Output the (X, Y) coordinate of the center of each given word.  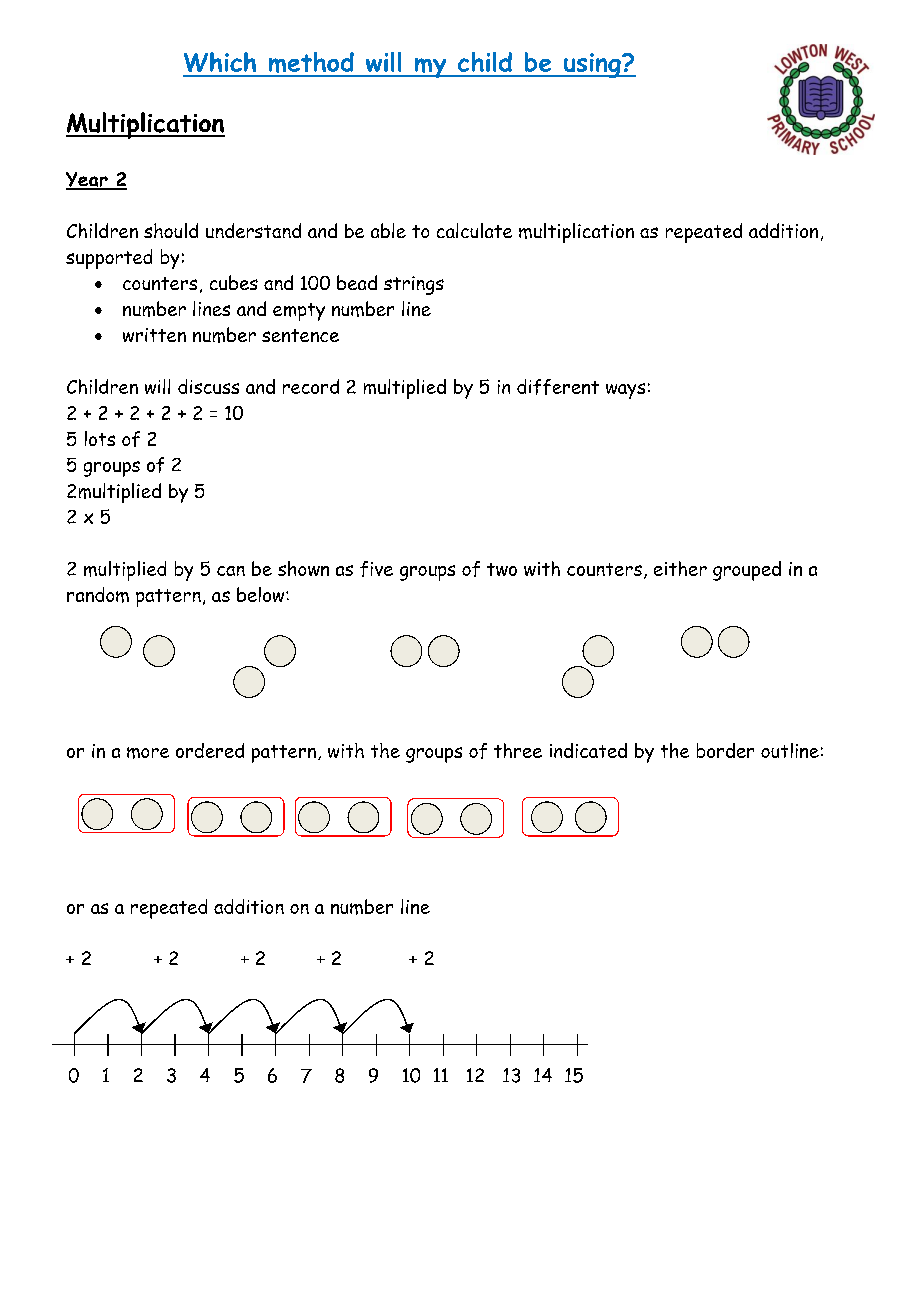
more (148, 753)
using (592, 65)
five (376, 569)
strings (414, 285)
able (388, 230)
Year (88, 180)
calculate (474, 230)
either (680, 568)
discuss (208, 386)
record (311, 386)
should (171, 230)
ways (625, 391)
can (231, 571)
